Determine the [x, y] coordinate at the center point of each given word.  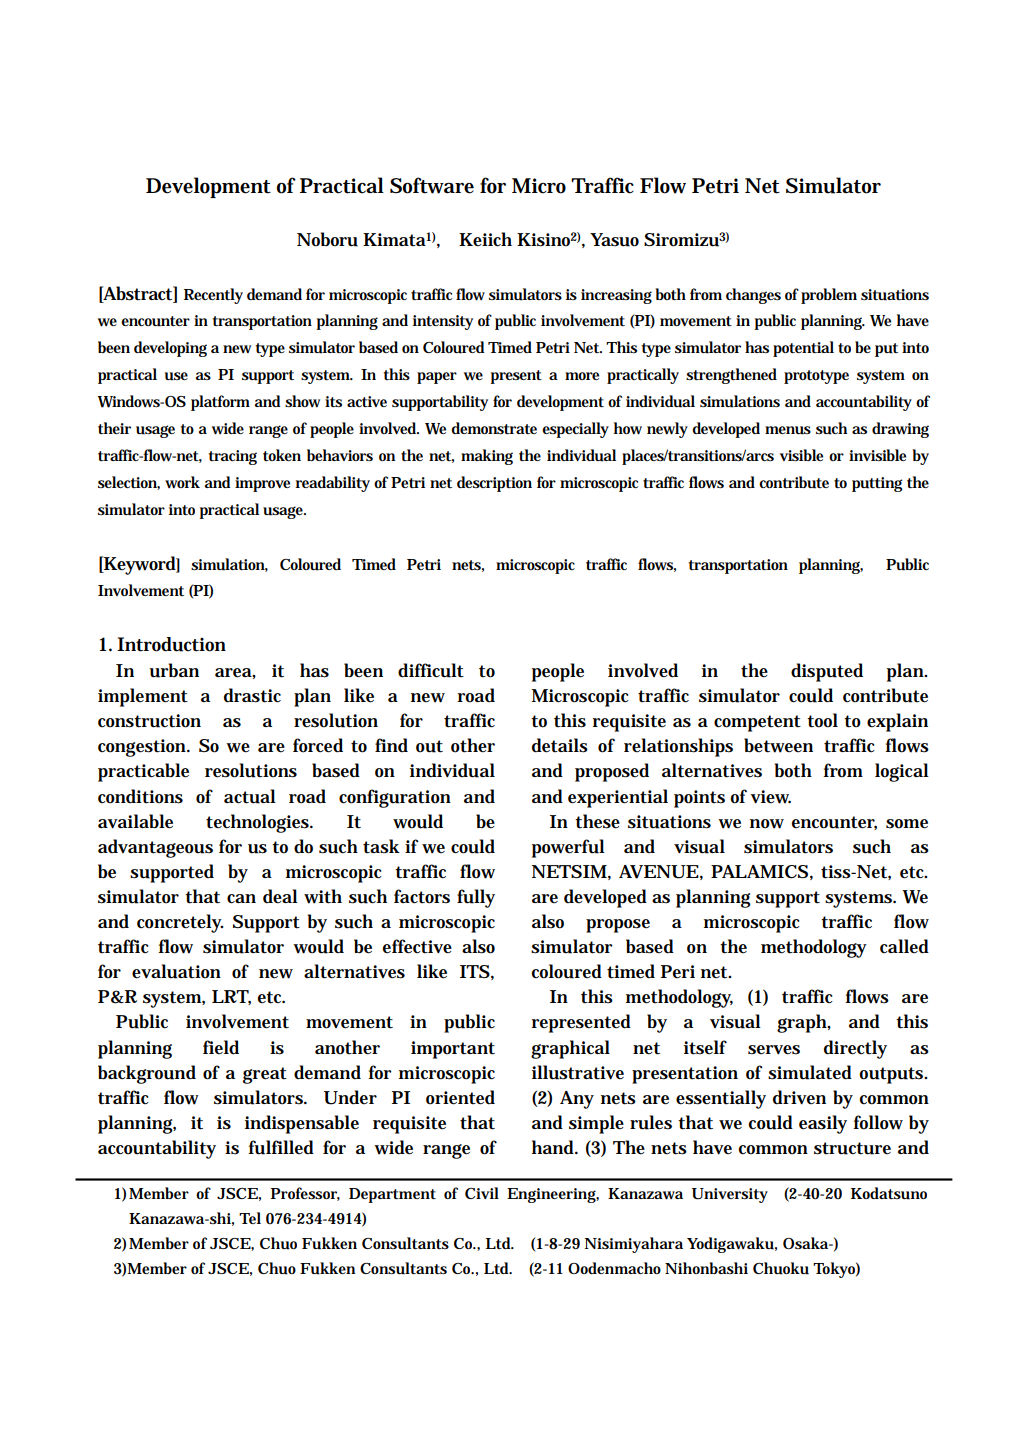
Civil [482, 1193]
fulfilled [281, 1147]
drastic [252, 695]
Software [432, 185]
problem [829, 296]
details [560, 745]
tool [822, 720]
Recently [213, 296]
